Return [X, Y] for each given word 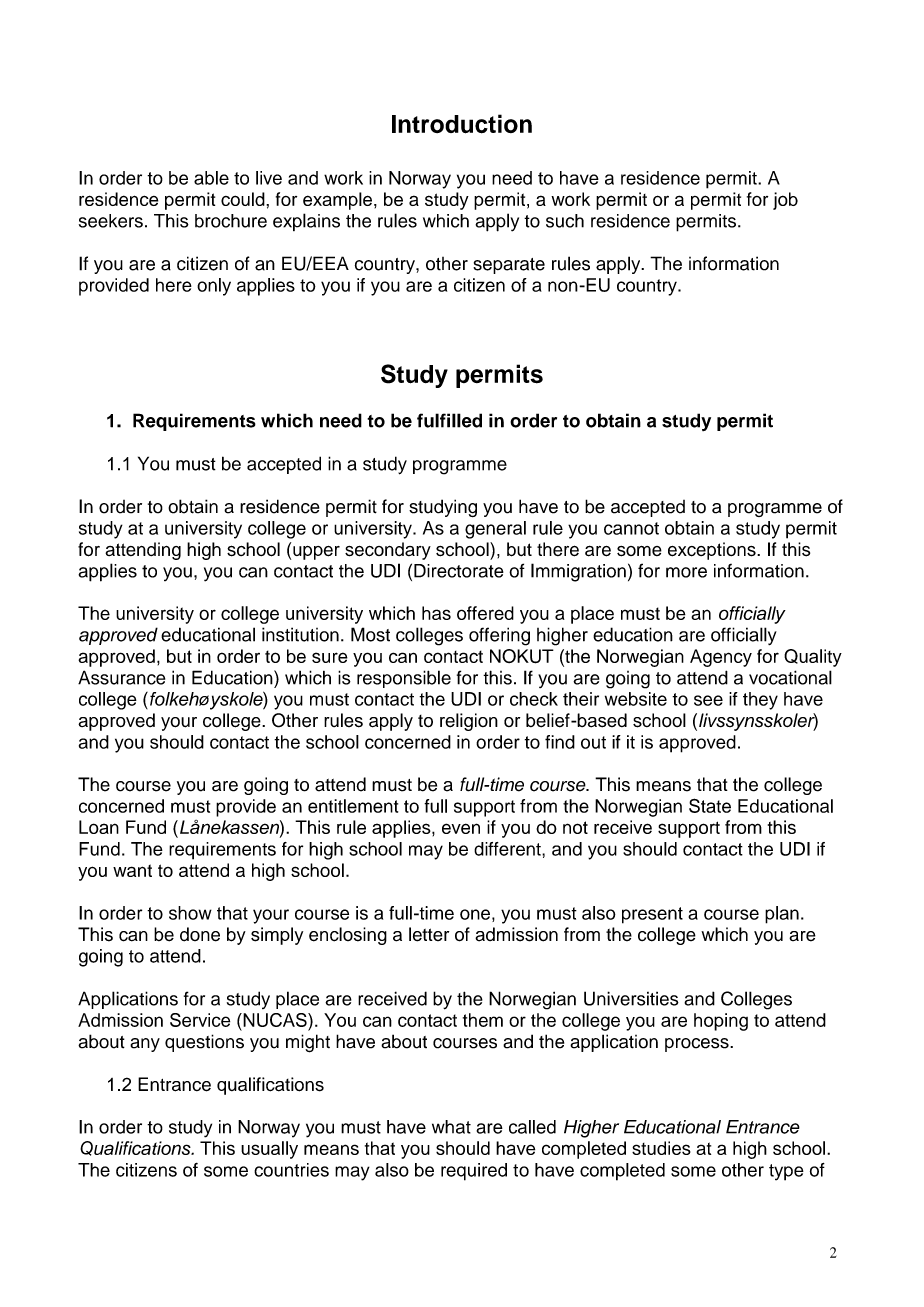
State [710, 805]
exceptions [713, 551]
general [495, 530]
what [451, 1127]
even [461, 828]
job [785, 201]
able [211, 178]
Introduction [462, 124]
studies [661, 1148]
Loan [99, 827]
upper [316, 553]
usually [269, 1150]
